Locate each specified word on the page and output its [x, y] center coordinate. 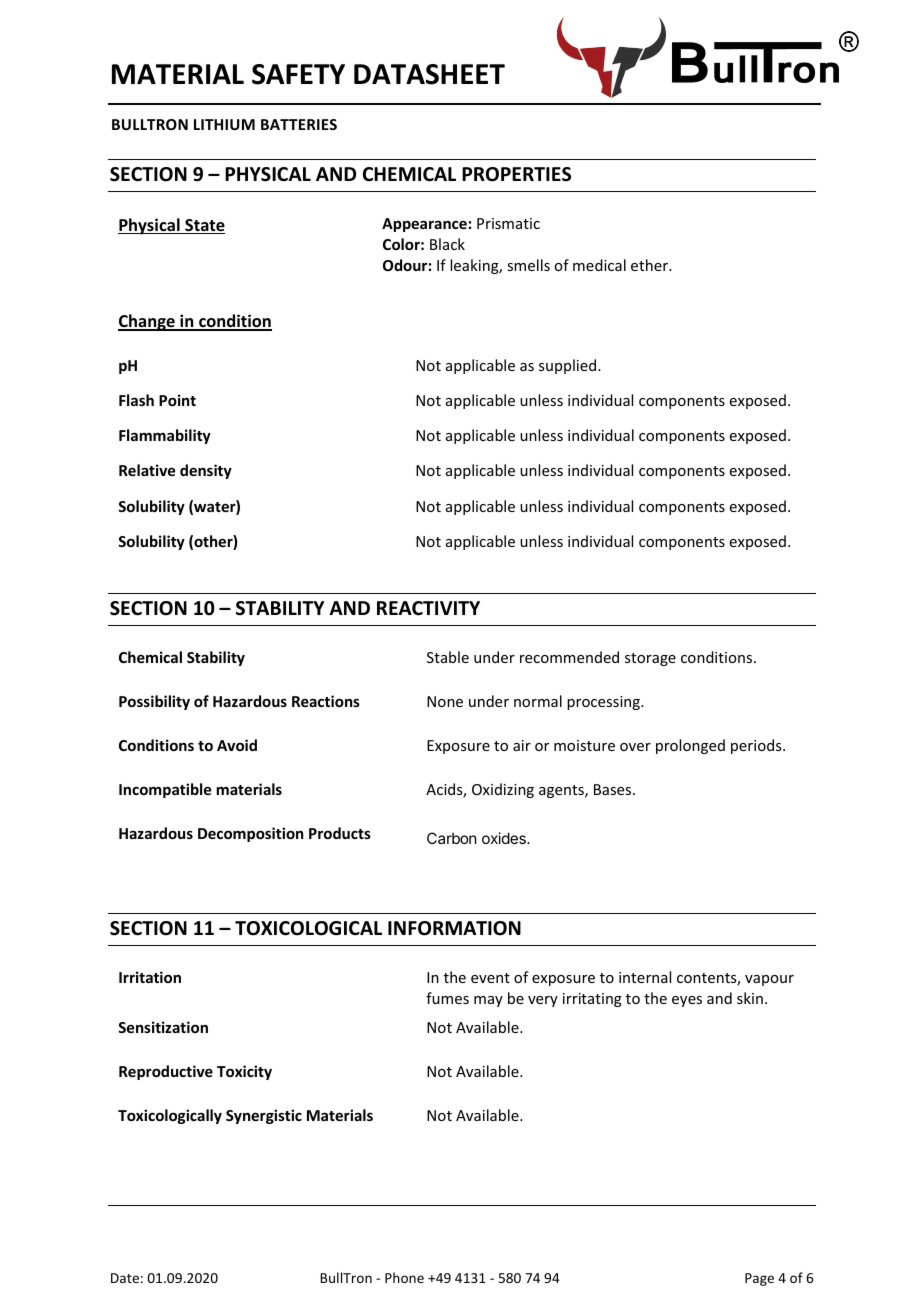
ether [650, 265]
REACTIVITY [428, 608]
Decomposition [250, 834]
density [206, 471]
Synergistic [264, 1116]
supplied [569, 366]
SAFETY [298, 74]
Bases [614, 789]
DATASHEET [429, 74]
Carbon [451, 838]
